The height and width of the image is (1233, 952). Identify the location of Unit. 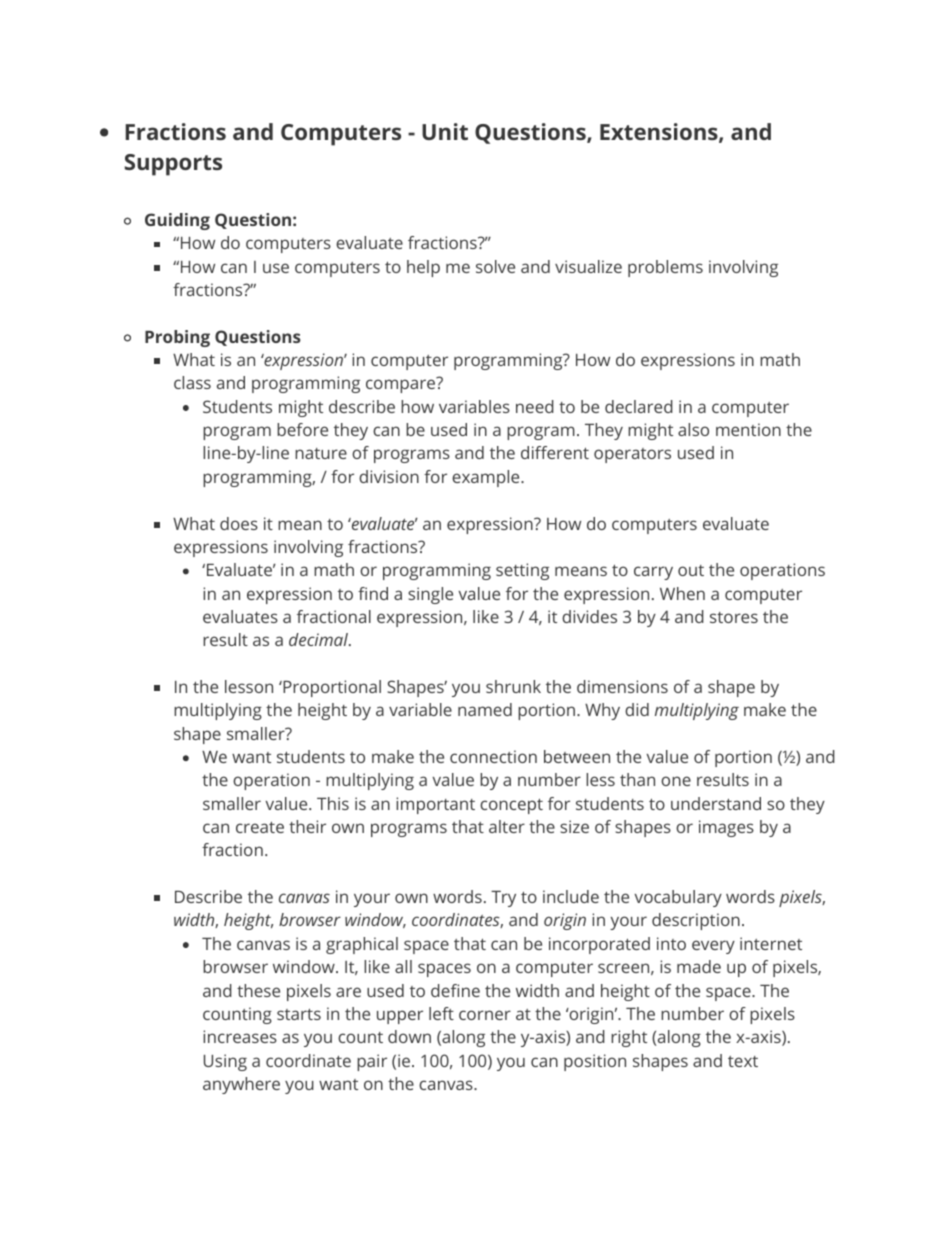
(445, 131).
